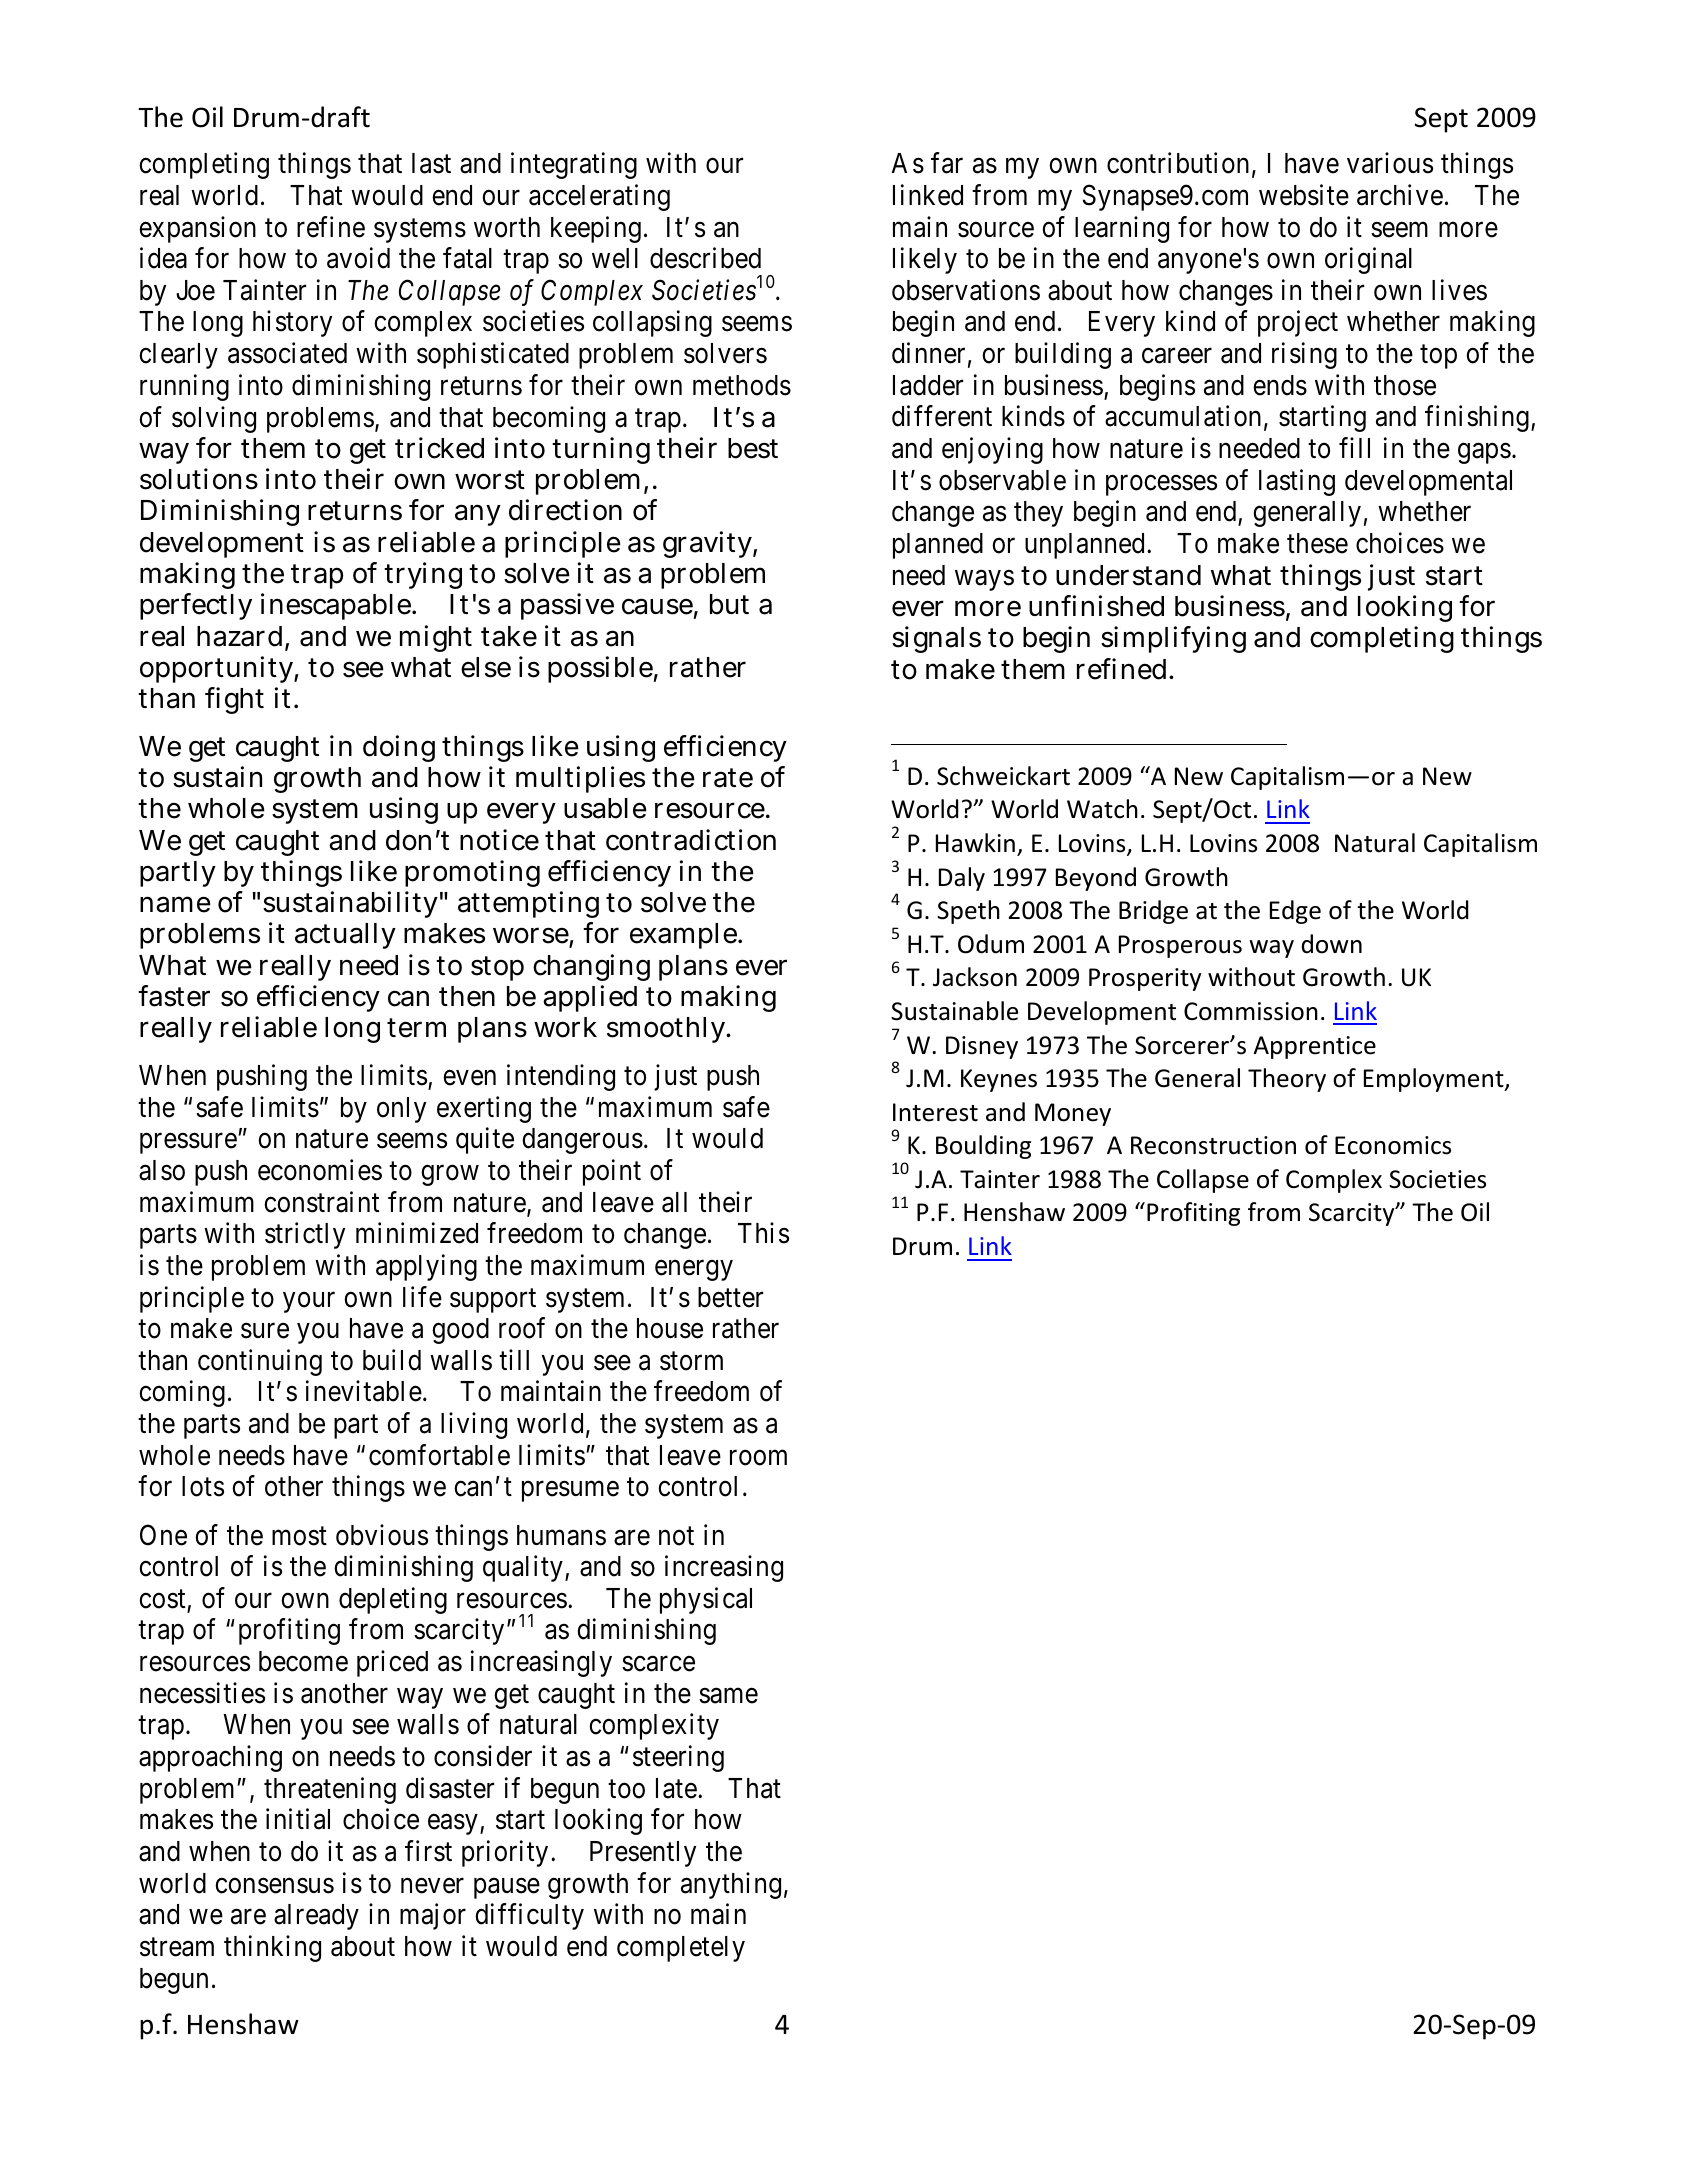 This document has height=2179, width=1683. I want to click on avoid, so click(358, 258).
